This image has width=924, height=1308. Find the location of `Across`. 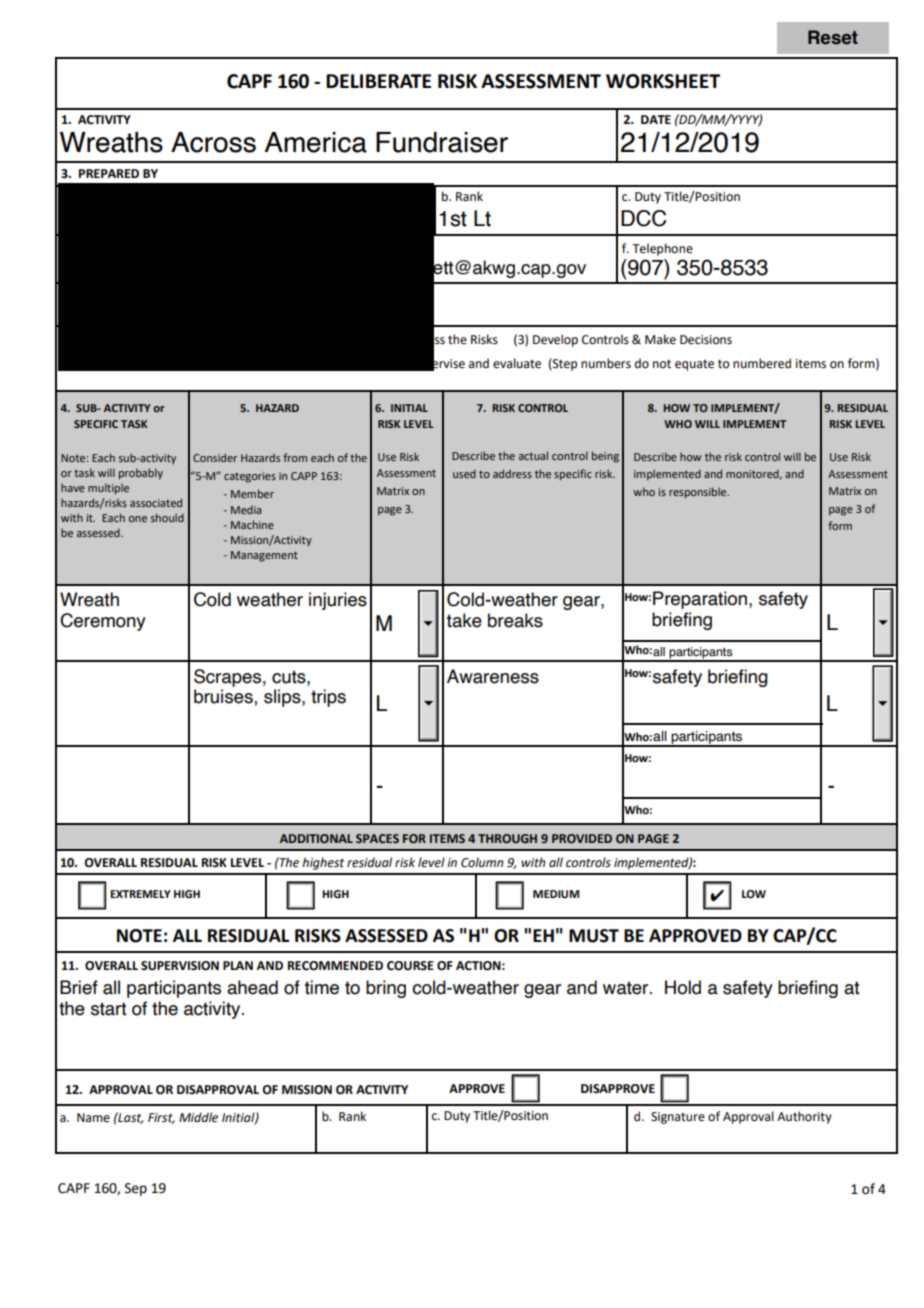

Across is located at coordinates (213, 142).
